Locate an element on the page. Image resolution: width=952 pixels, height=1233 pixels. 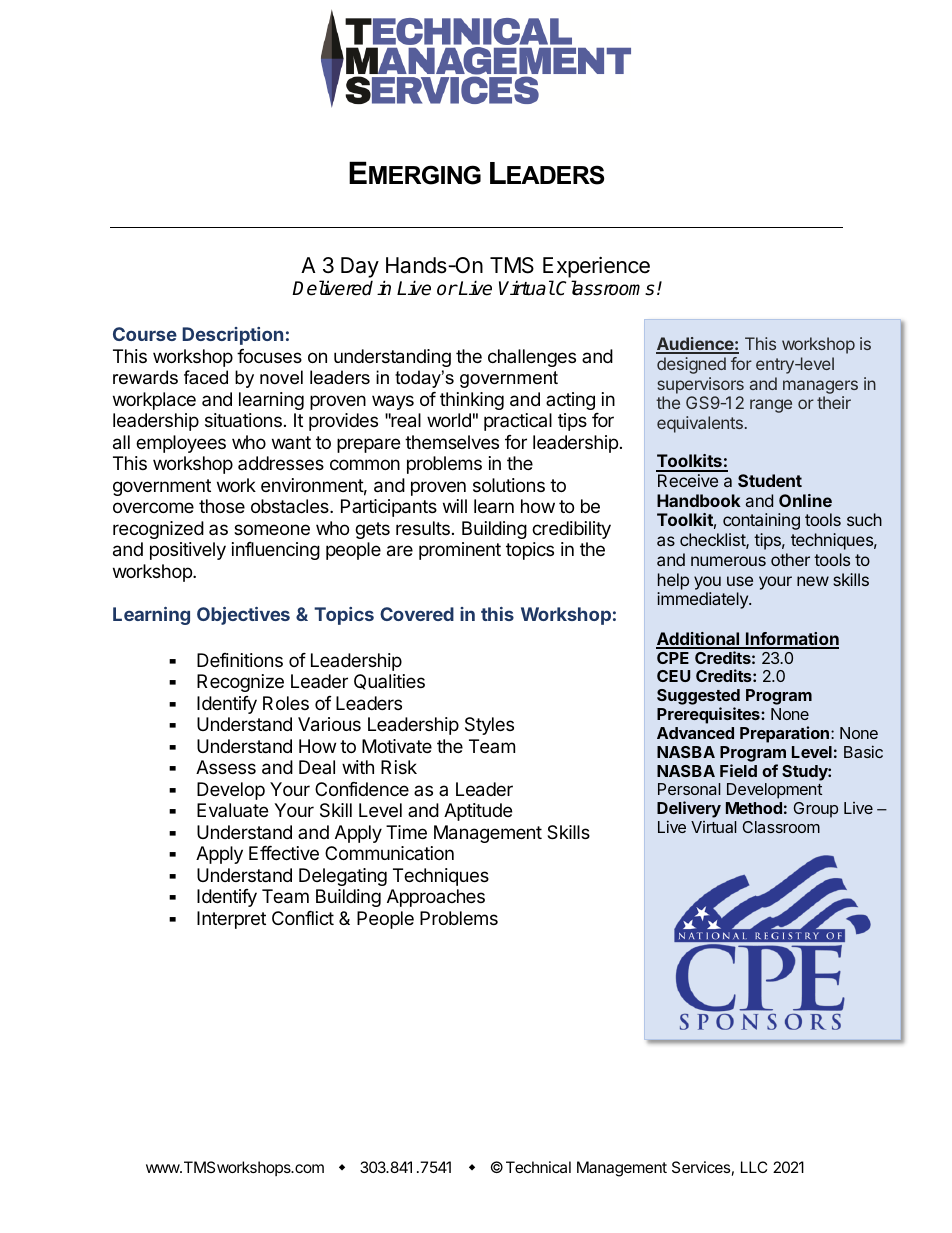
Description is located at coordinates (232, 336).
